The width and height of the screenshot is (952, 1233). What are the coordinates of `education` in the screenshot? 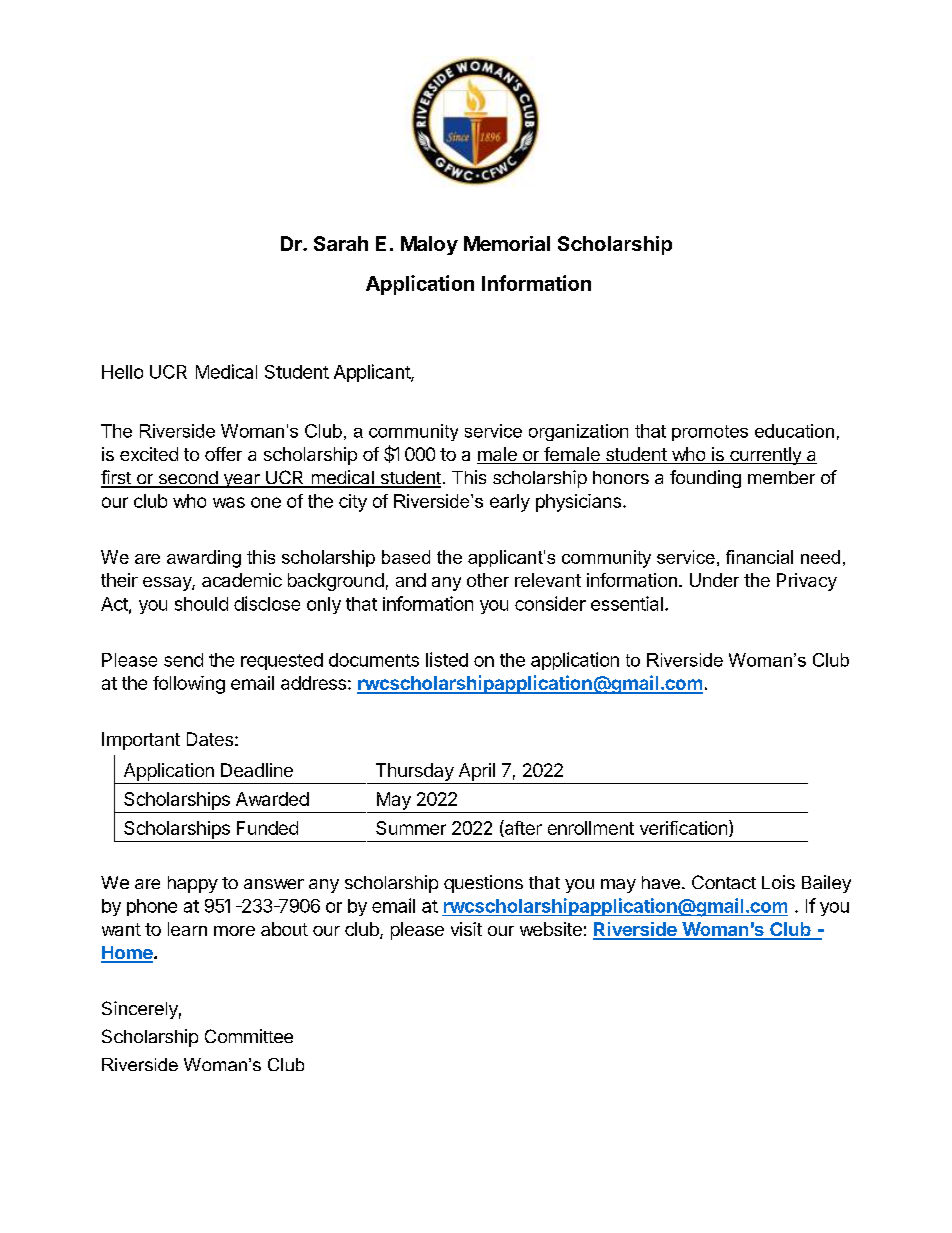 It's located at (794, 431).
